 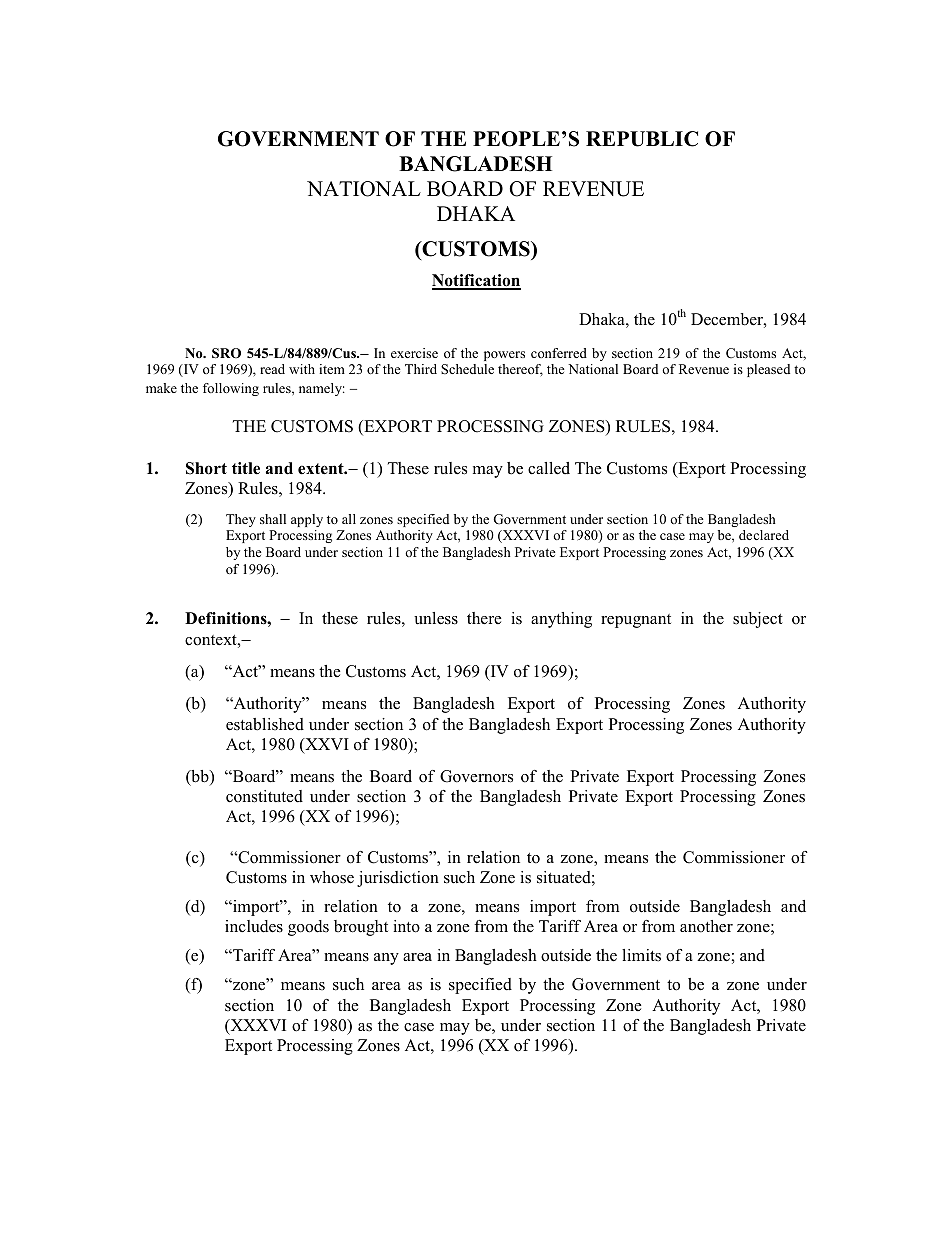 What do you see at coordinates (436, 618) in the page?
I see `unless` at bounding box center [436, 618].
